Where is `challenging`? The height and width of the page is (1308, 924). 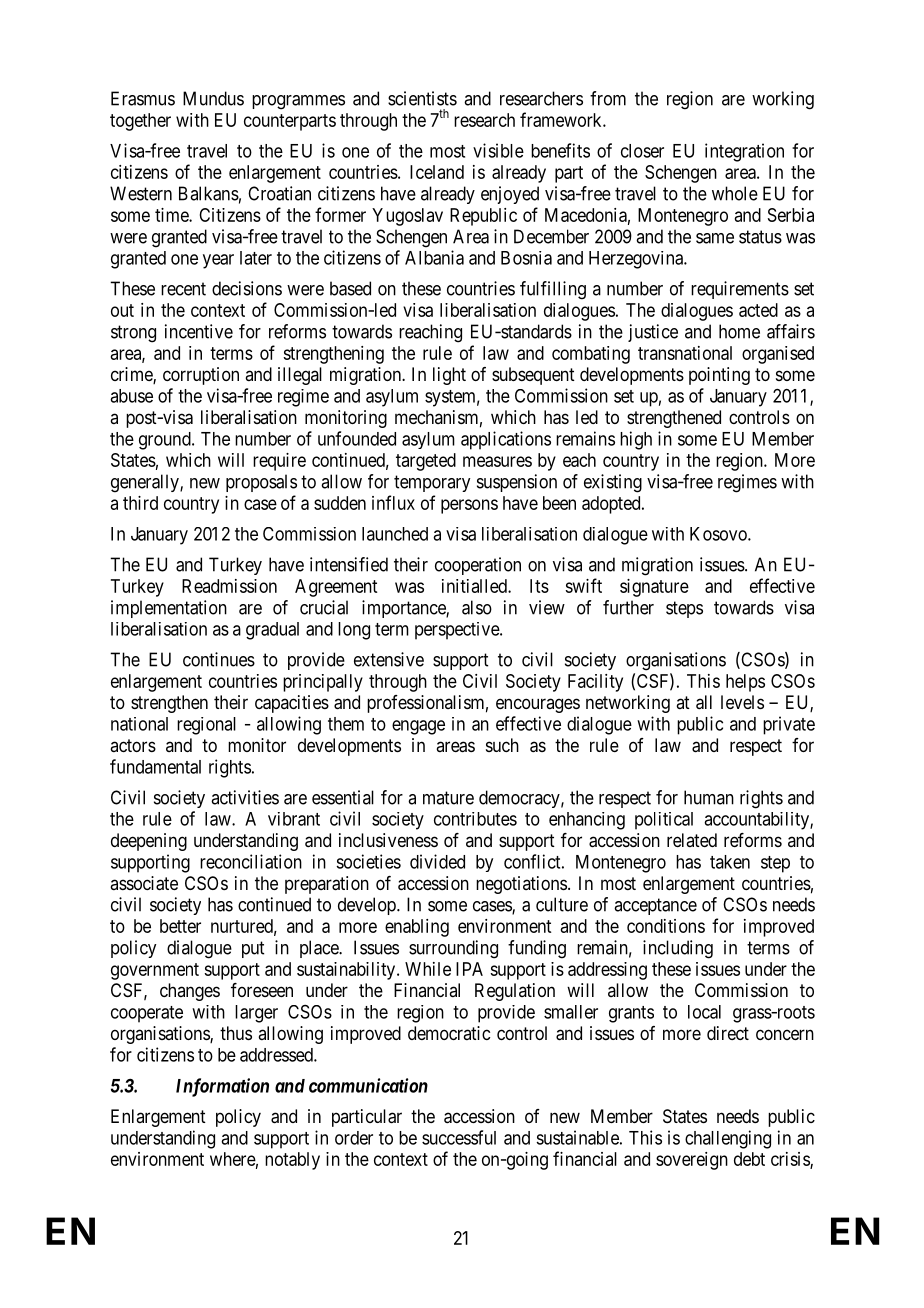 challenging is located at coordinates (728, 1139).
